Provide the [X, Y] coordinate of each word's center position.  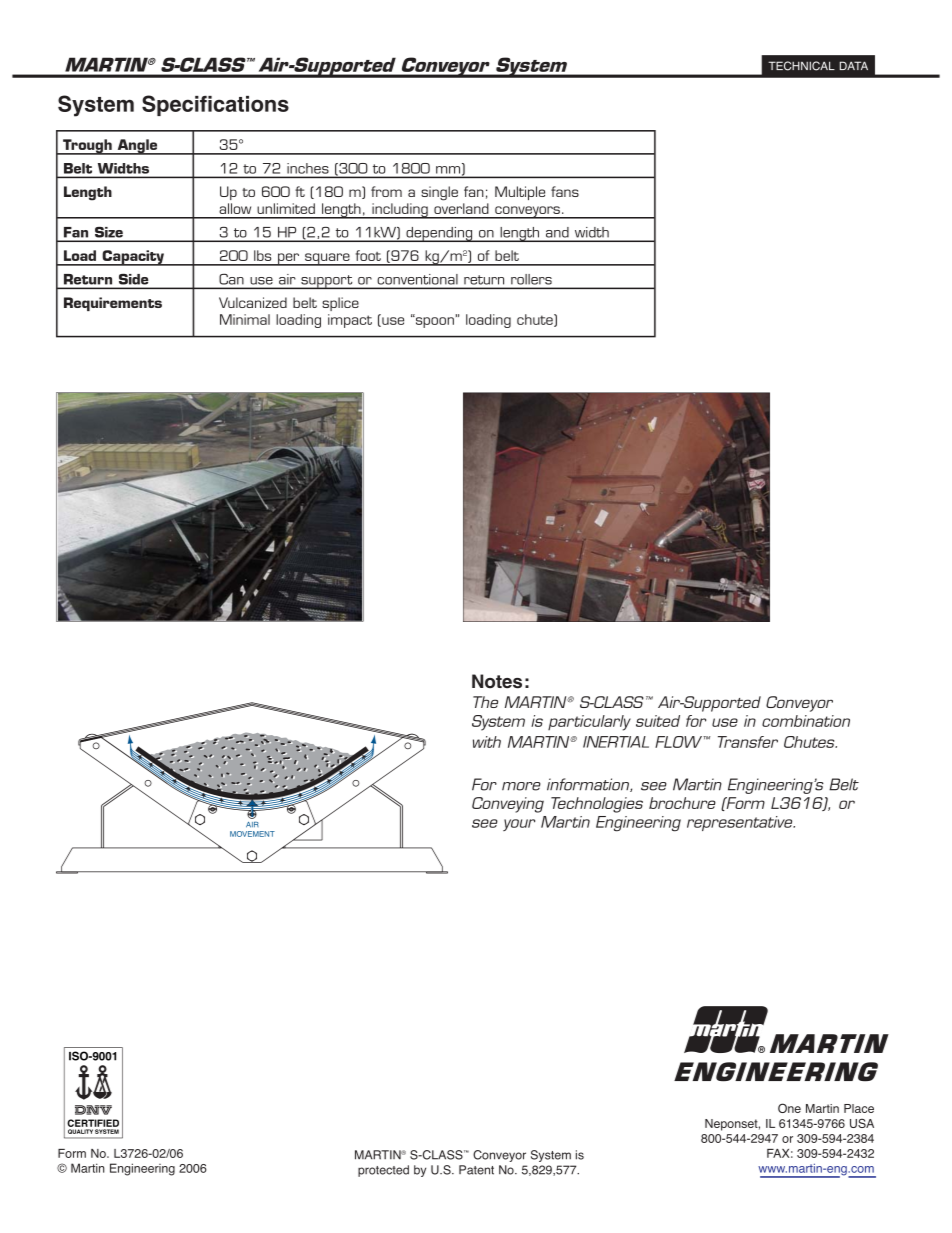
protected [383, 1171]
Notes [497, 681]
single [439, 193]
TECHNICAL [801, 66]
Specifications [215, 105]
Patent [476, 1170]
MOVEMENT [252, 834]
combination [806, 721]
